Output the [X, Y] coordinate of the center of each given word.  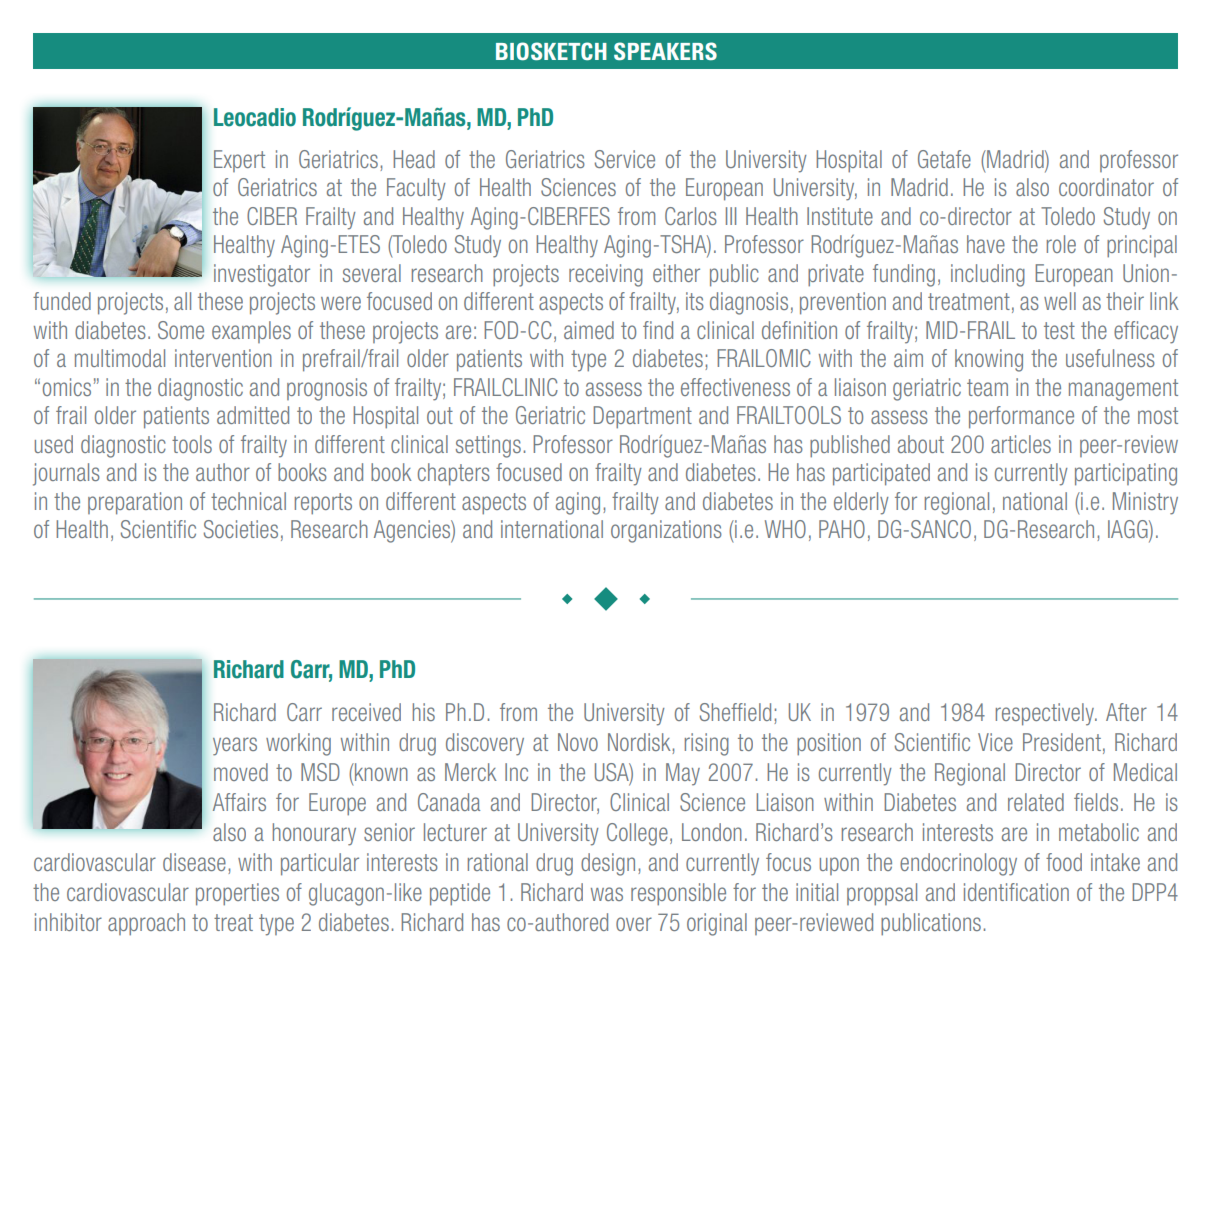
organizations [666, 531]
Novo [578, 742]
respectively [1046, 714]
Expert [239, 161]
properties [237, 894]
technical [248, 501]
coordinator [1106, 187]
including [988, 275]
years [235, 746]
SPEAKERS [665, 51]
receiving [606, 275]
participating [1126, 474]
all [182, 301]
